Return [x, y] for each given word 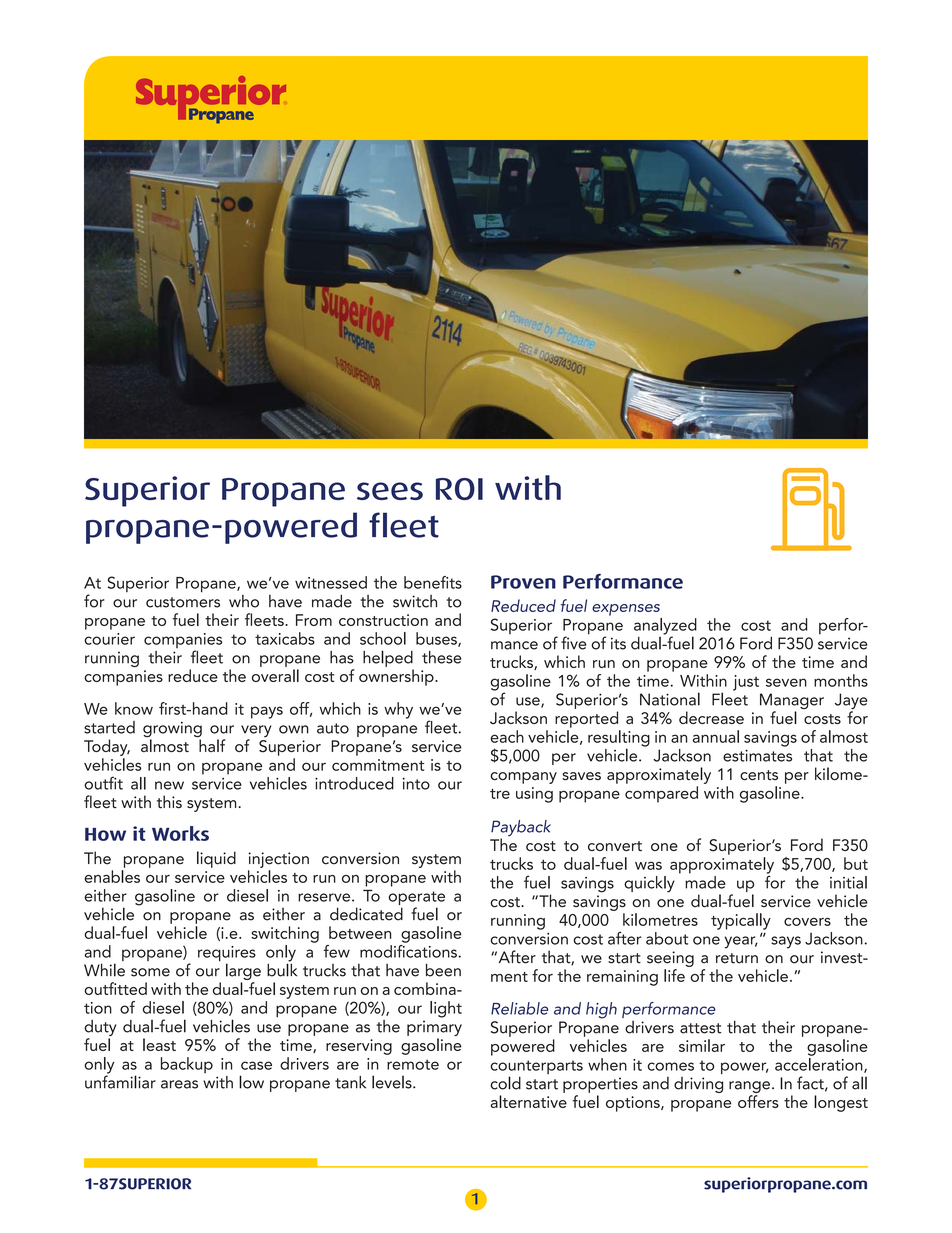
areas [179, 1084]
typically [741, 921]
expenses [626, 610]
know [134, 708]
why [398, 710]
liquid [216, 859]
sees [390, 491]
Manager [792, 702]
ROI [459, 489]
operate [416, 899]
